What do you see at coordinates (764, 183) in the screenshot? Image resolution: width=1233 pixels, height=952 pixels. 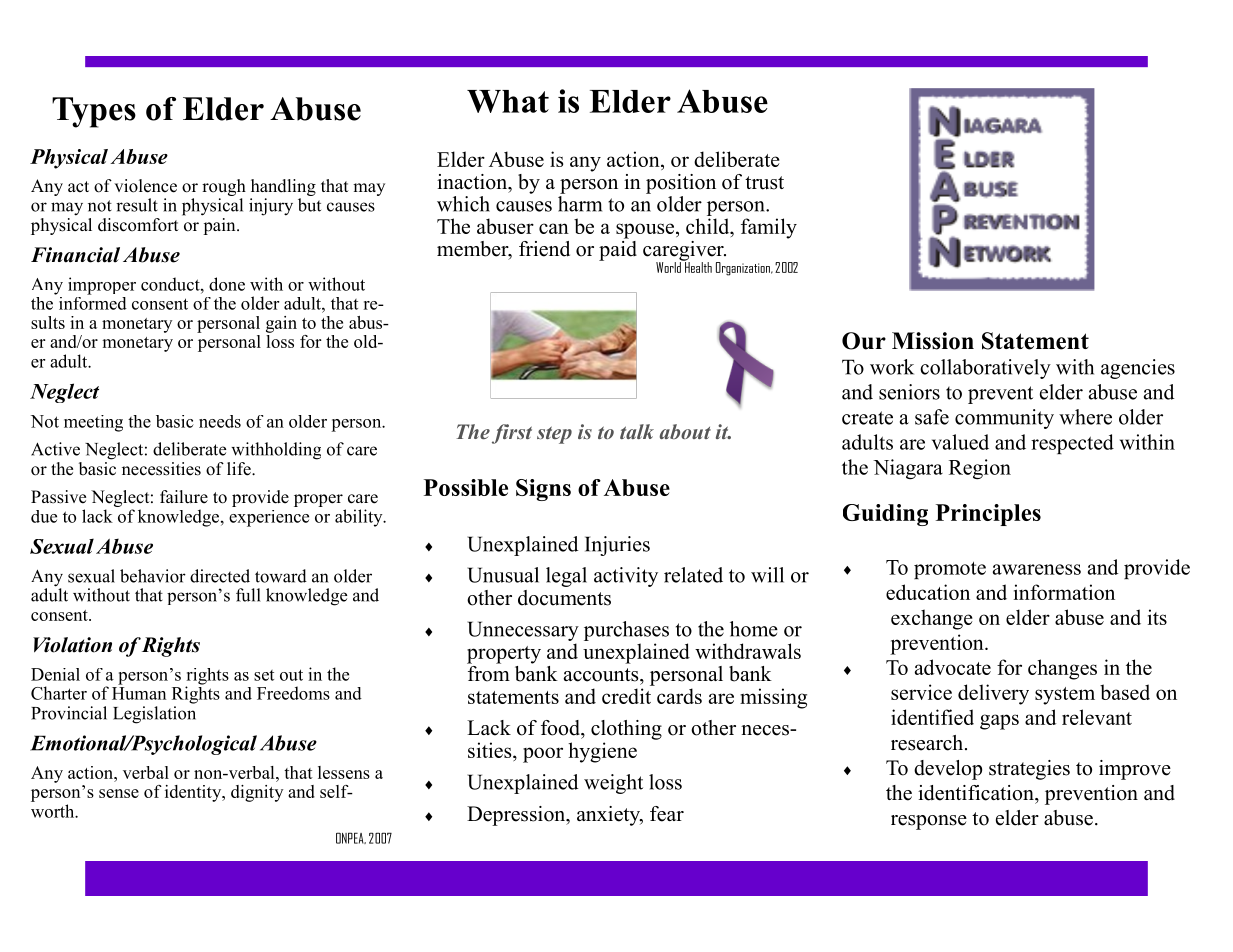 I see `trust` at bounding box center [764, 183].
